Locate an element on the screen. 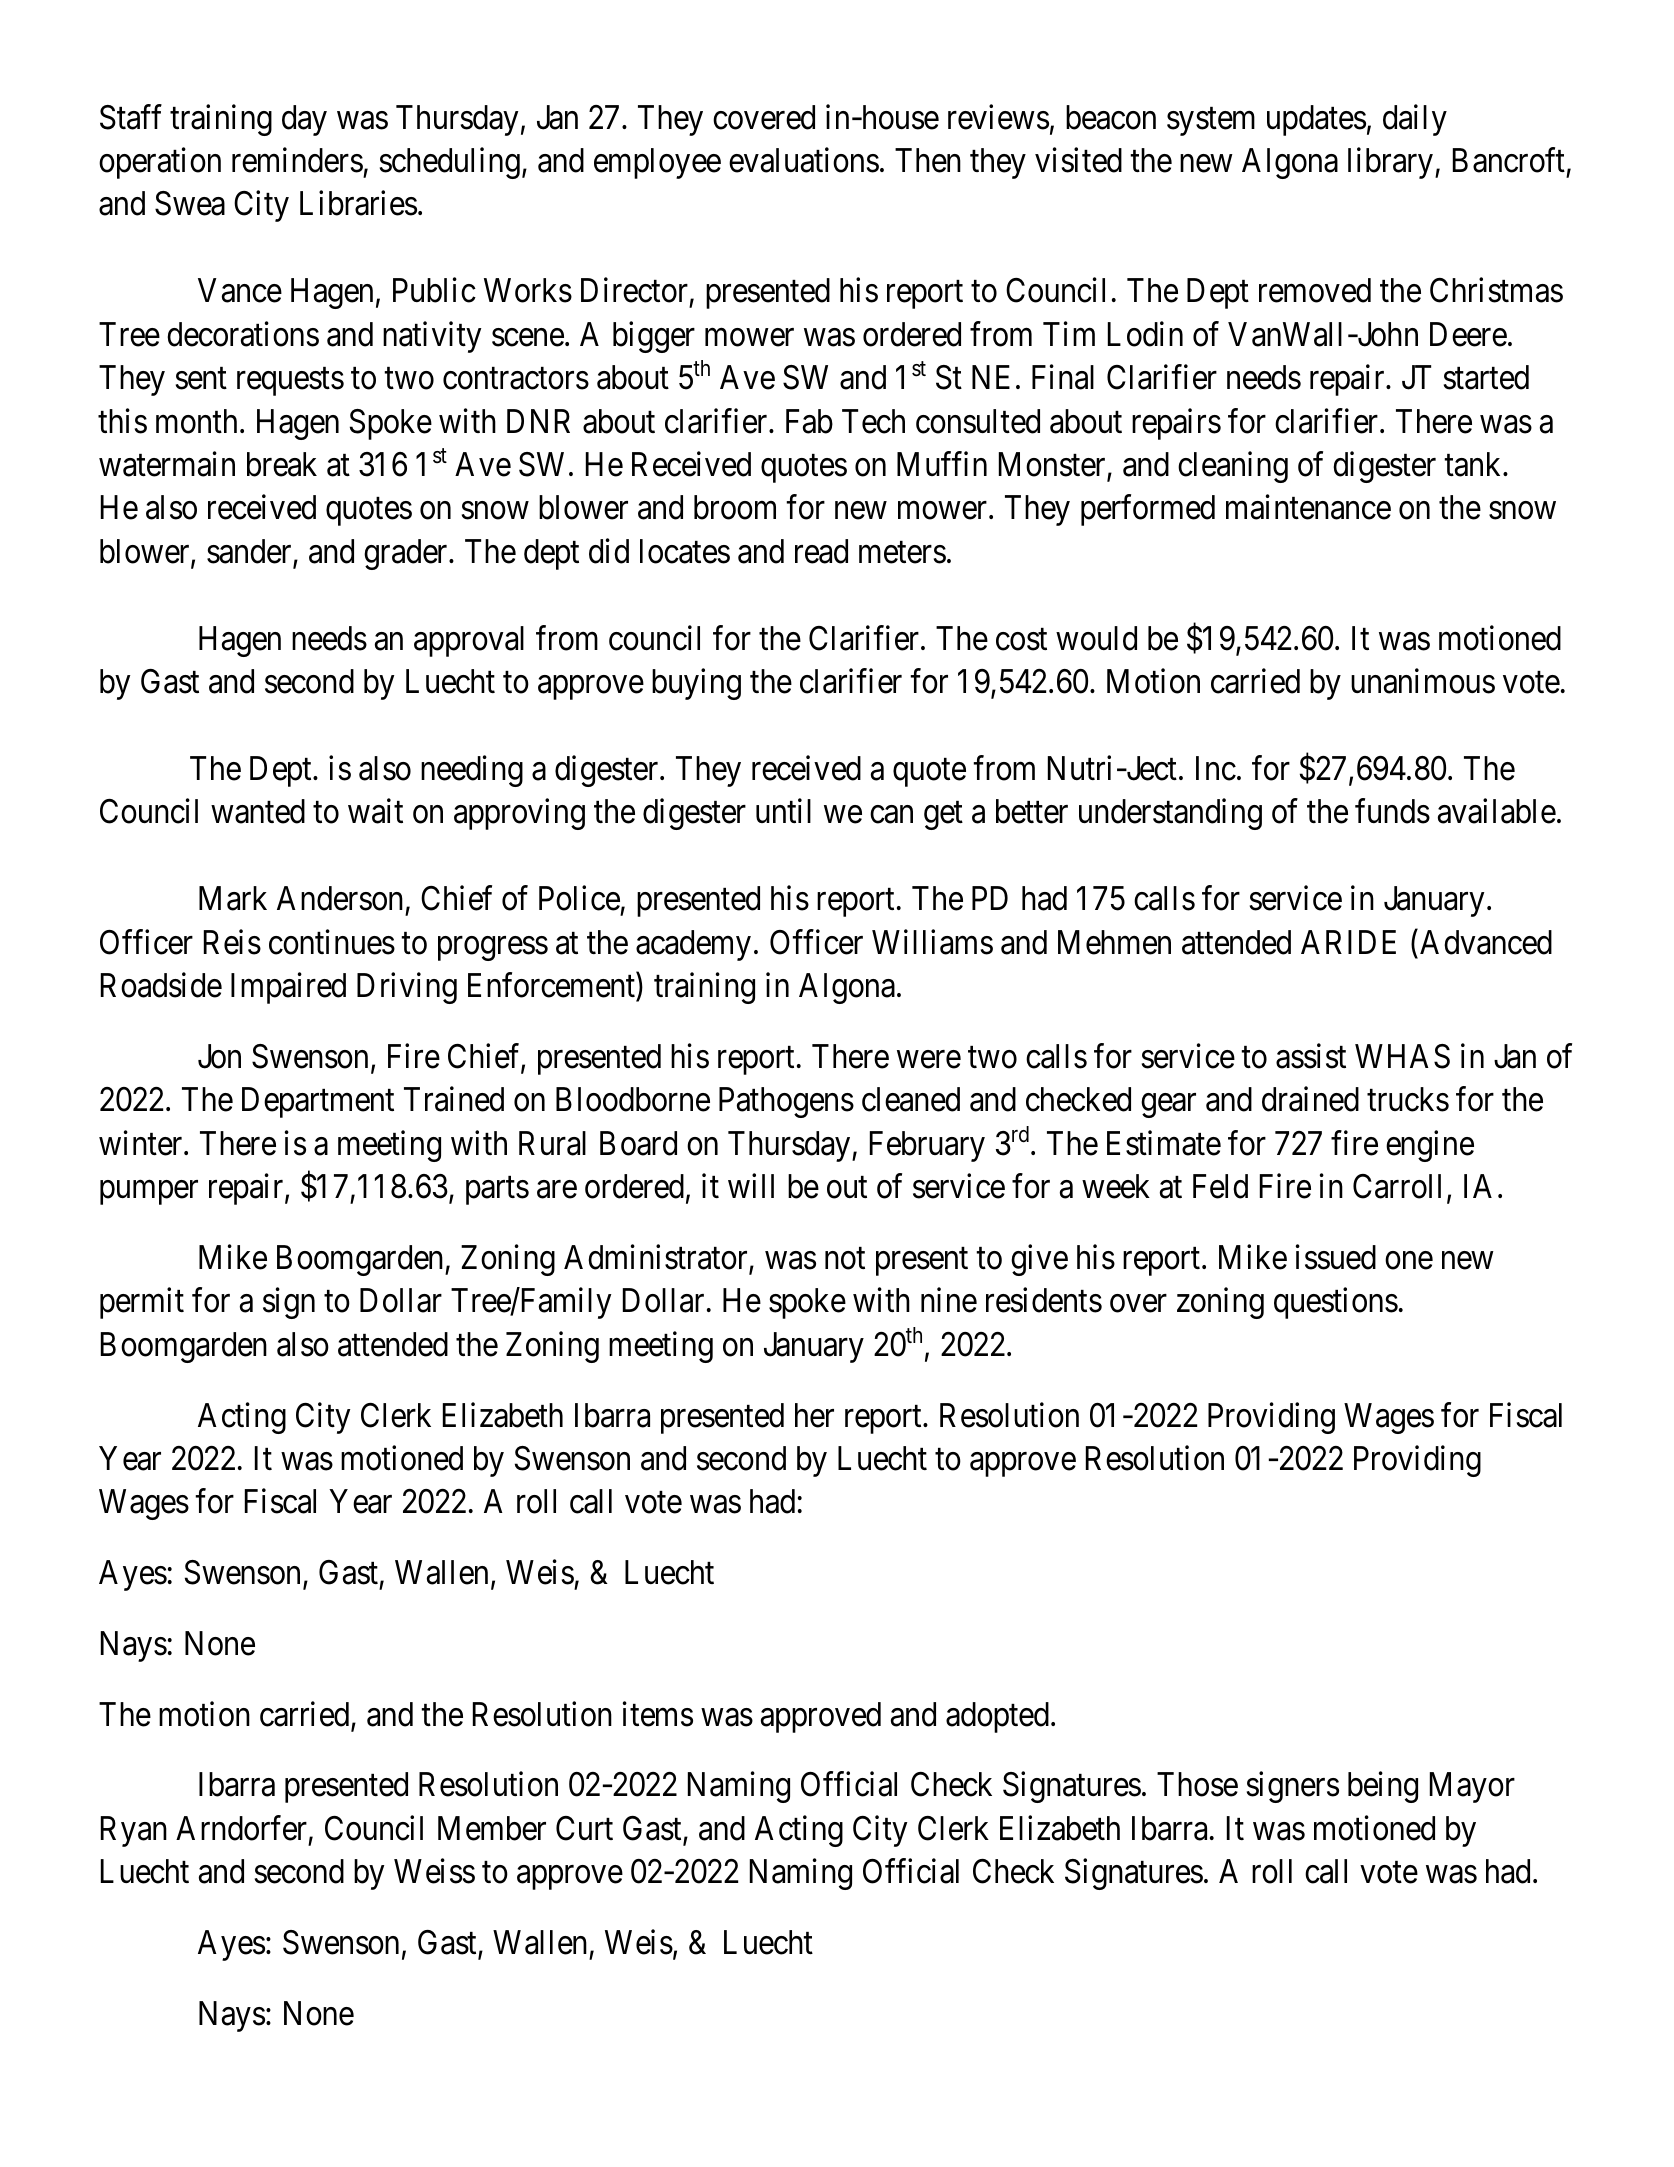  buying is located at coordinates (696, 684).
